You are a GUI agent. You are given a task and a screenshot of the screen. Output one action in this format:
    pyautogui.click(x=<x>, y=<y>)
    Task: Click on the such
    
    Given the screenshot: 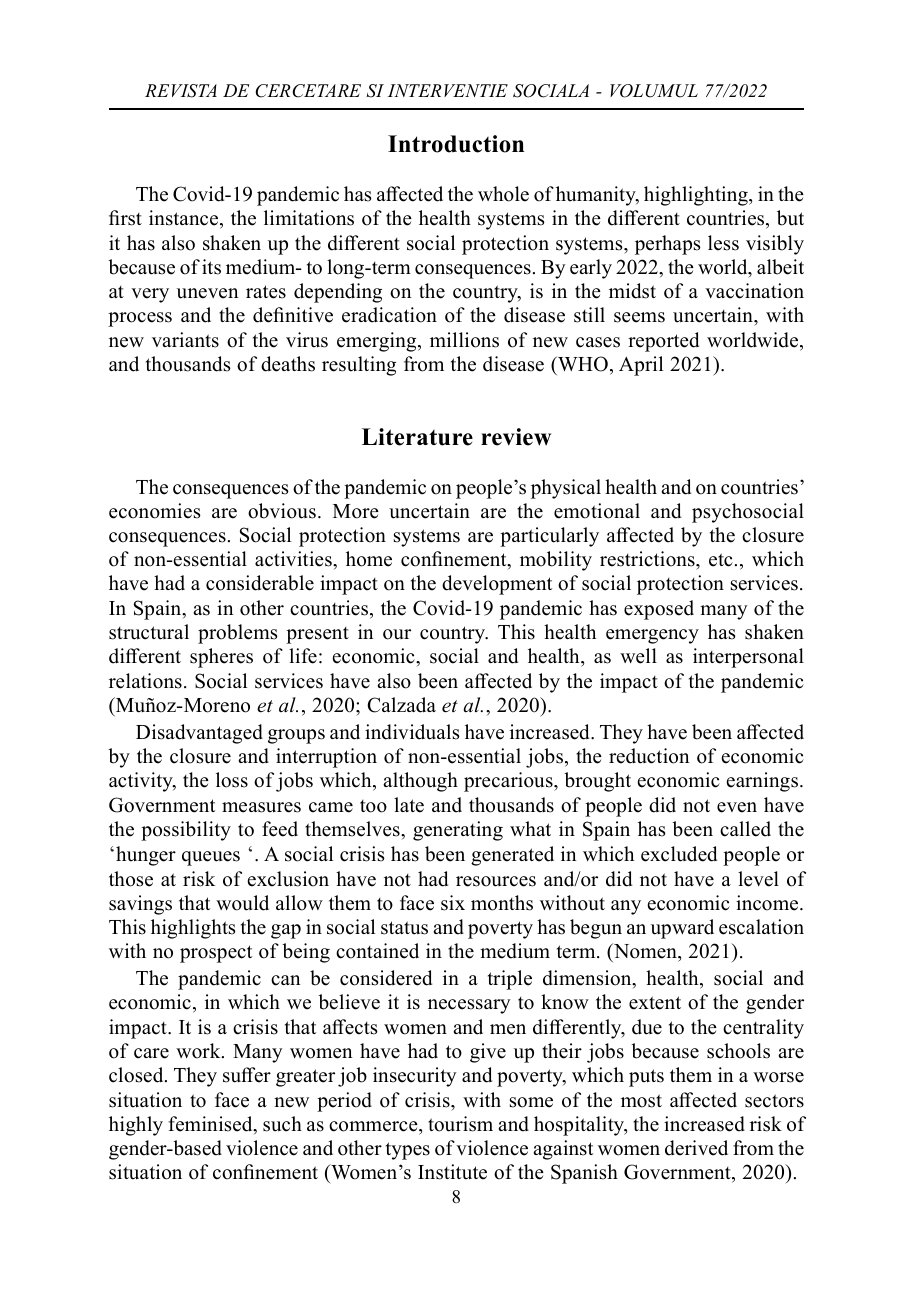 What is the action you would take?
    pyautogui.click(x=282, y=1124)
